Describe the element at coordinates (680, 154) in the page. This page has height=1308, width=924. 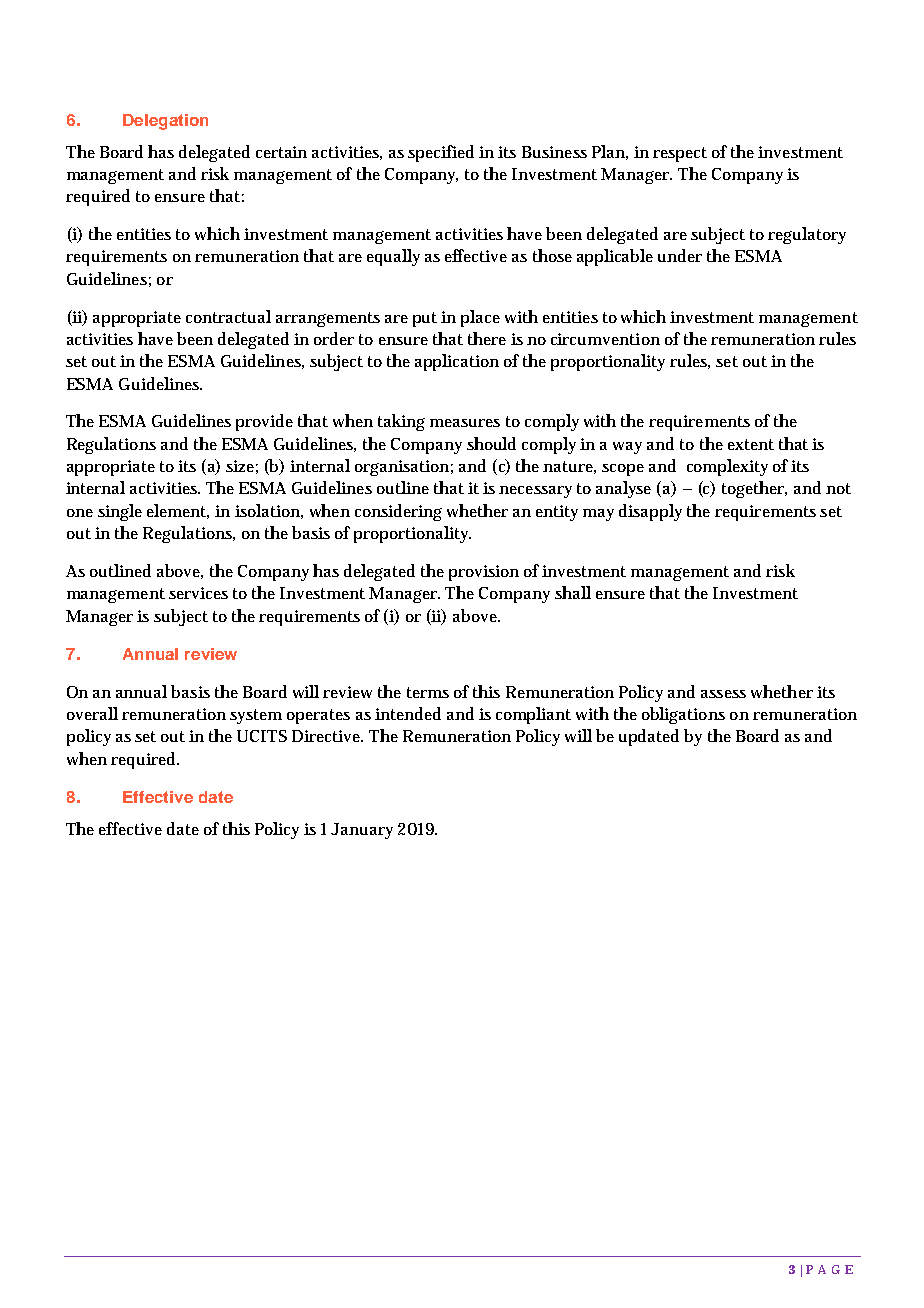
I see `respect` at that location.
